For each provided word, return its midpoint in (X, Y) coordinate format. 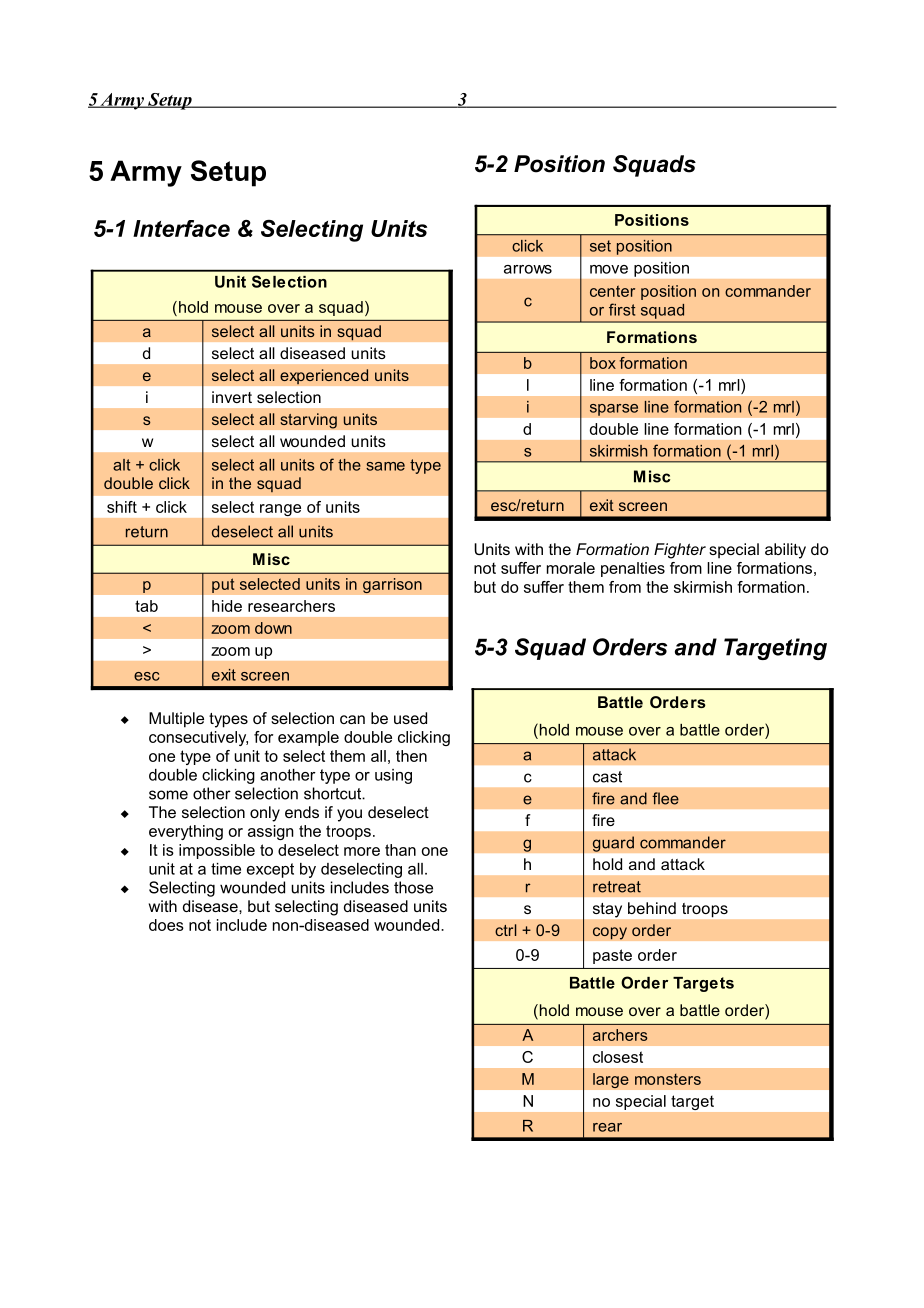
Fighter (680, 551)
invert (232, 397)
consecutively (198, 738)
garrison (392, 586)
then (411, 756)
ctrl (505, 930)
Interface (181, 228)
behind (652, 908)
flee (665, 798)
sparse (614, 409)
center (612, 291)
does (166, 925)
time (226, 869)
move (609, 269)
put (223, 585)
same (385, 466)
